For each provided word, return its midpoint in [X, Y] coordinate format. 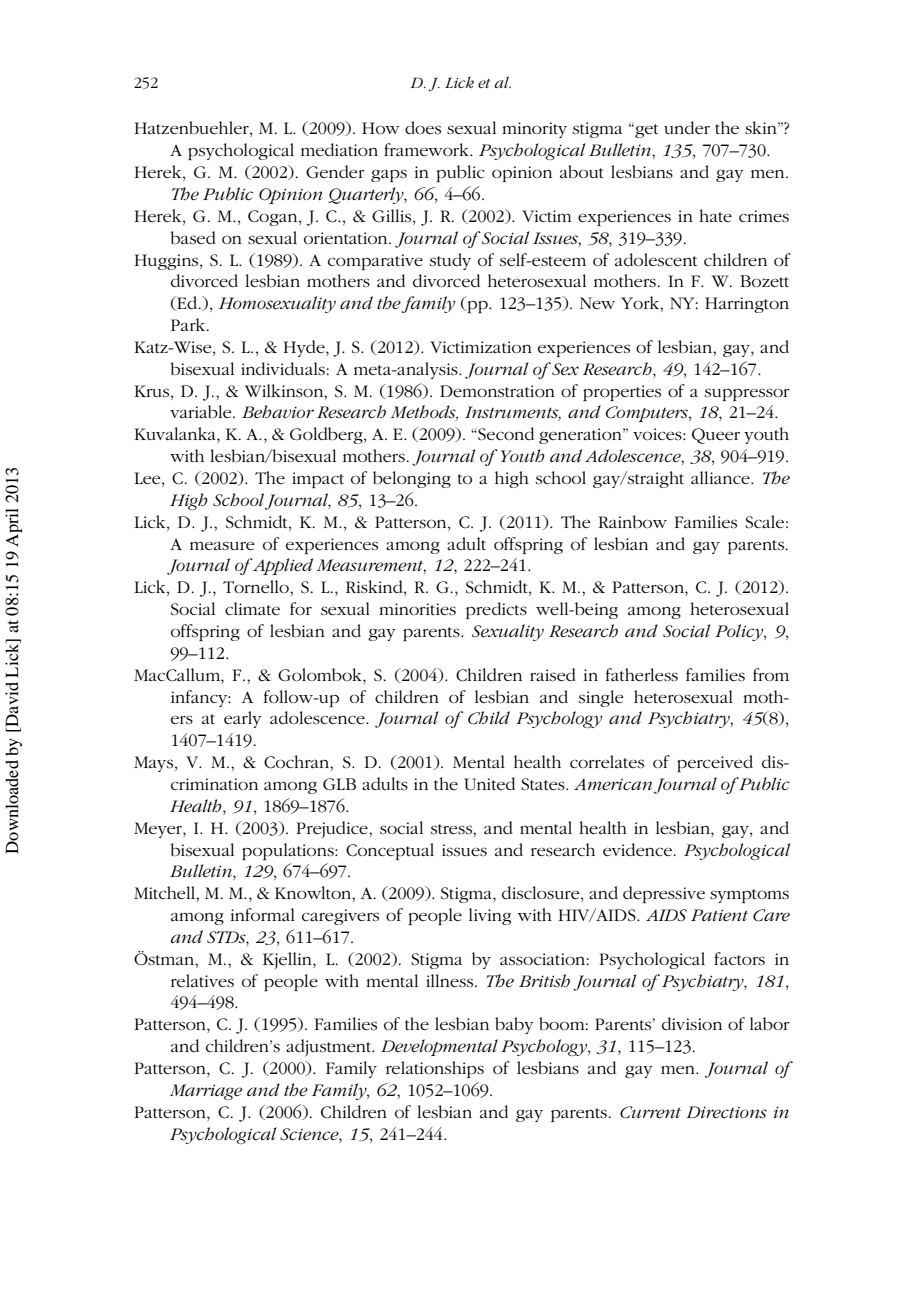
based [193, 238]
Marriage [206, 1092]
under [687, 127]
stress [452, 829]
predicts [496, 610]
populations [289, 851]
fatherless [642, 674]
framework [427, 149]
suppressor [747, 394]
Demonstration [497, 391]
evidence [637, 849]
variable [202, 412]
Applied [282, 566]
